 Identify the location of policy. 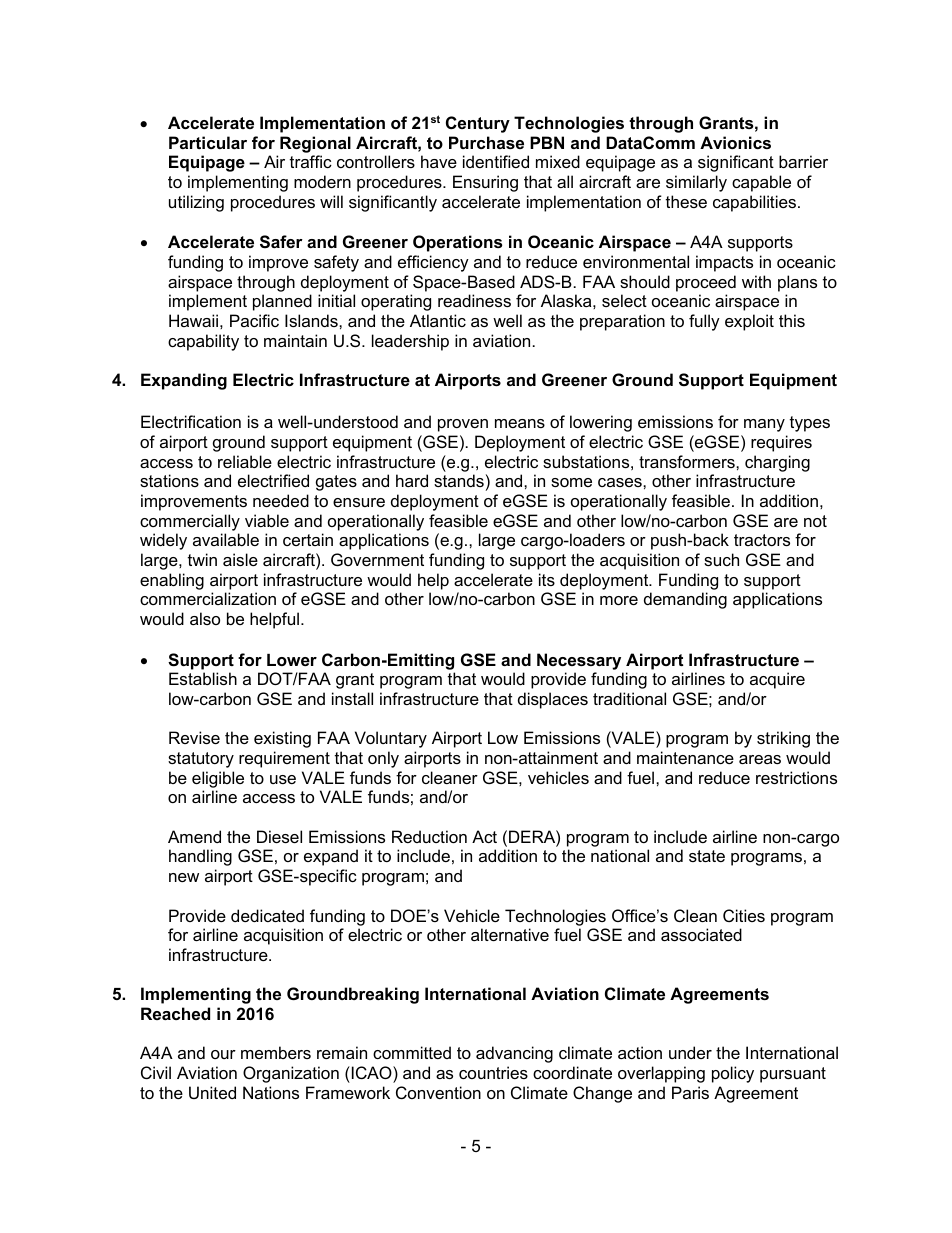
(733, 1074).
